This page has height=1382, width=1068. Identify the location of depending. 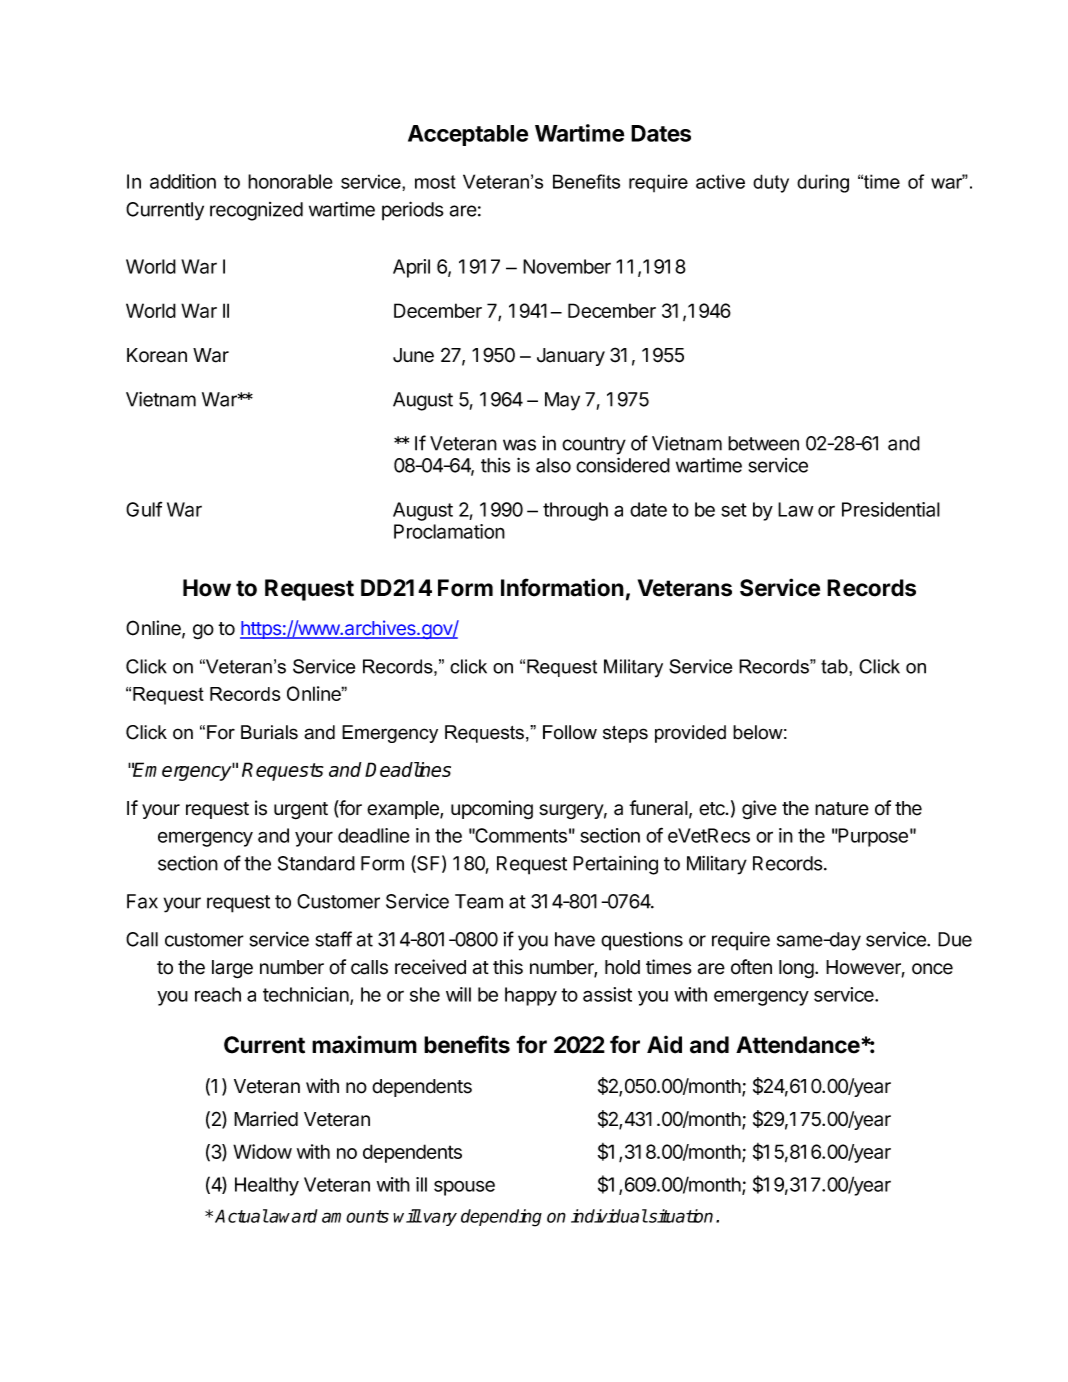
(501, 1218).
